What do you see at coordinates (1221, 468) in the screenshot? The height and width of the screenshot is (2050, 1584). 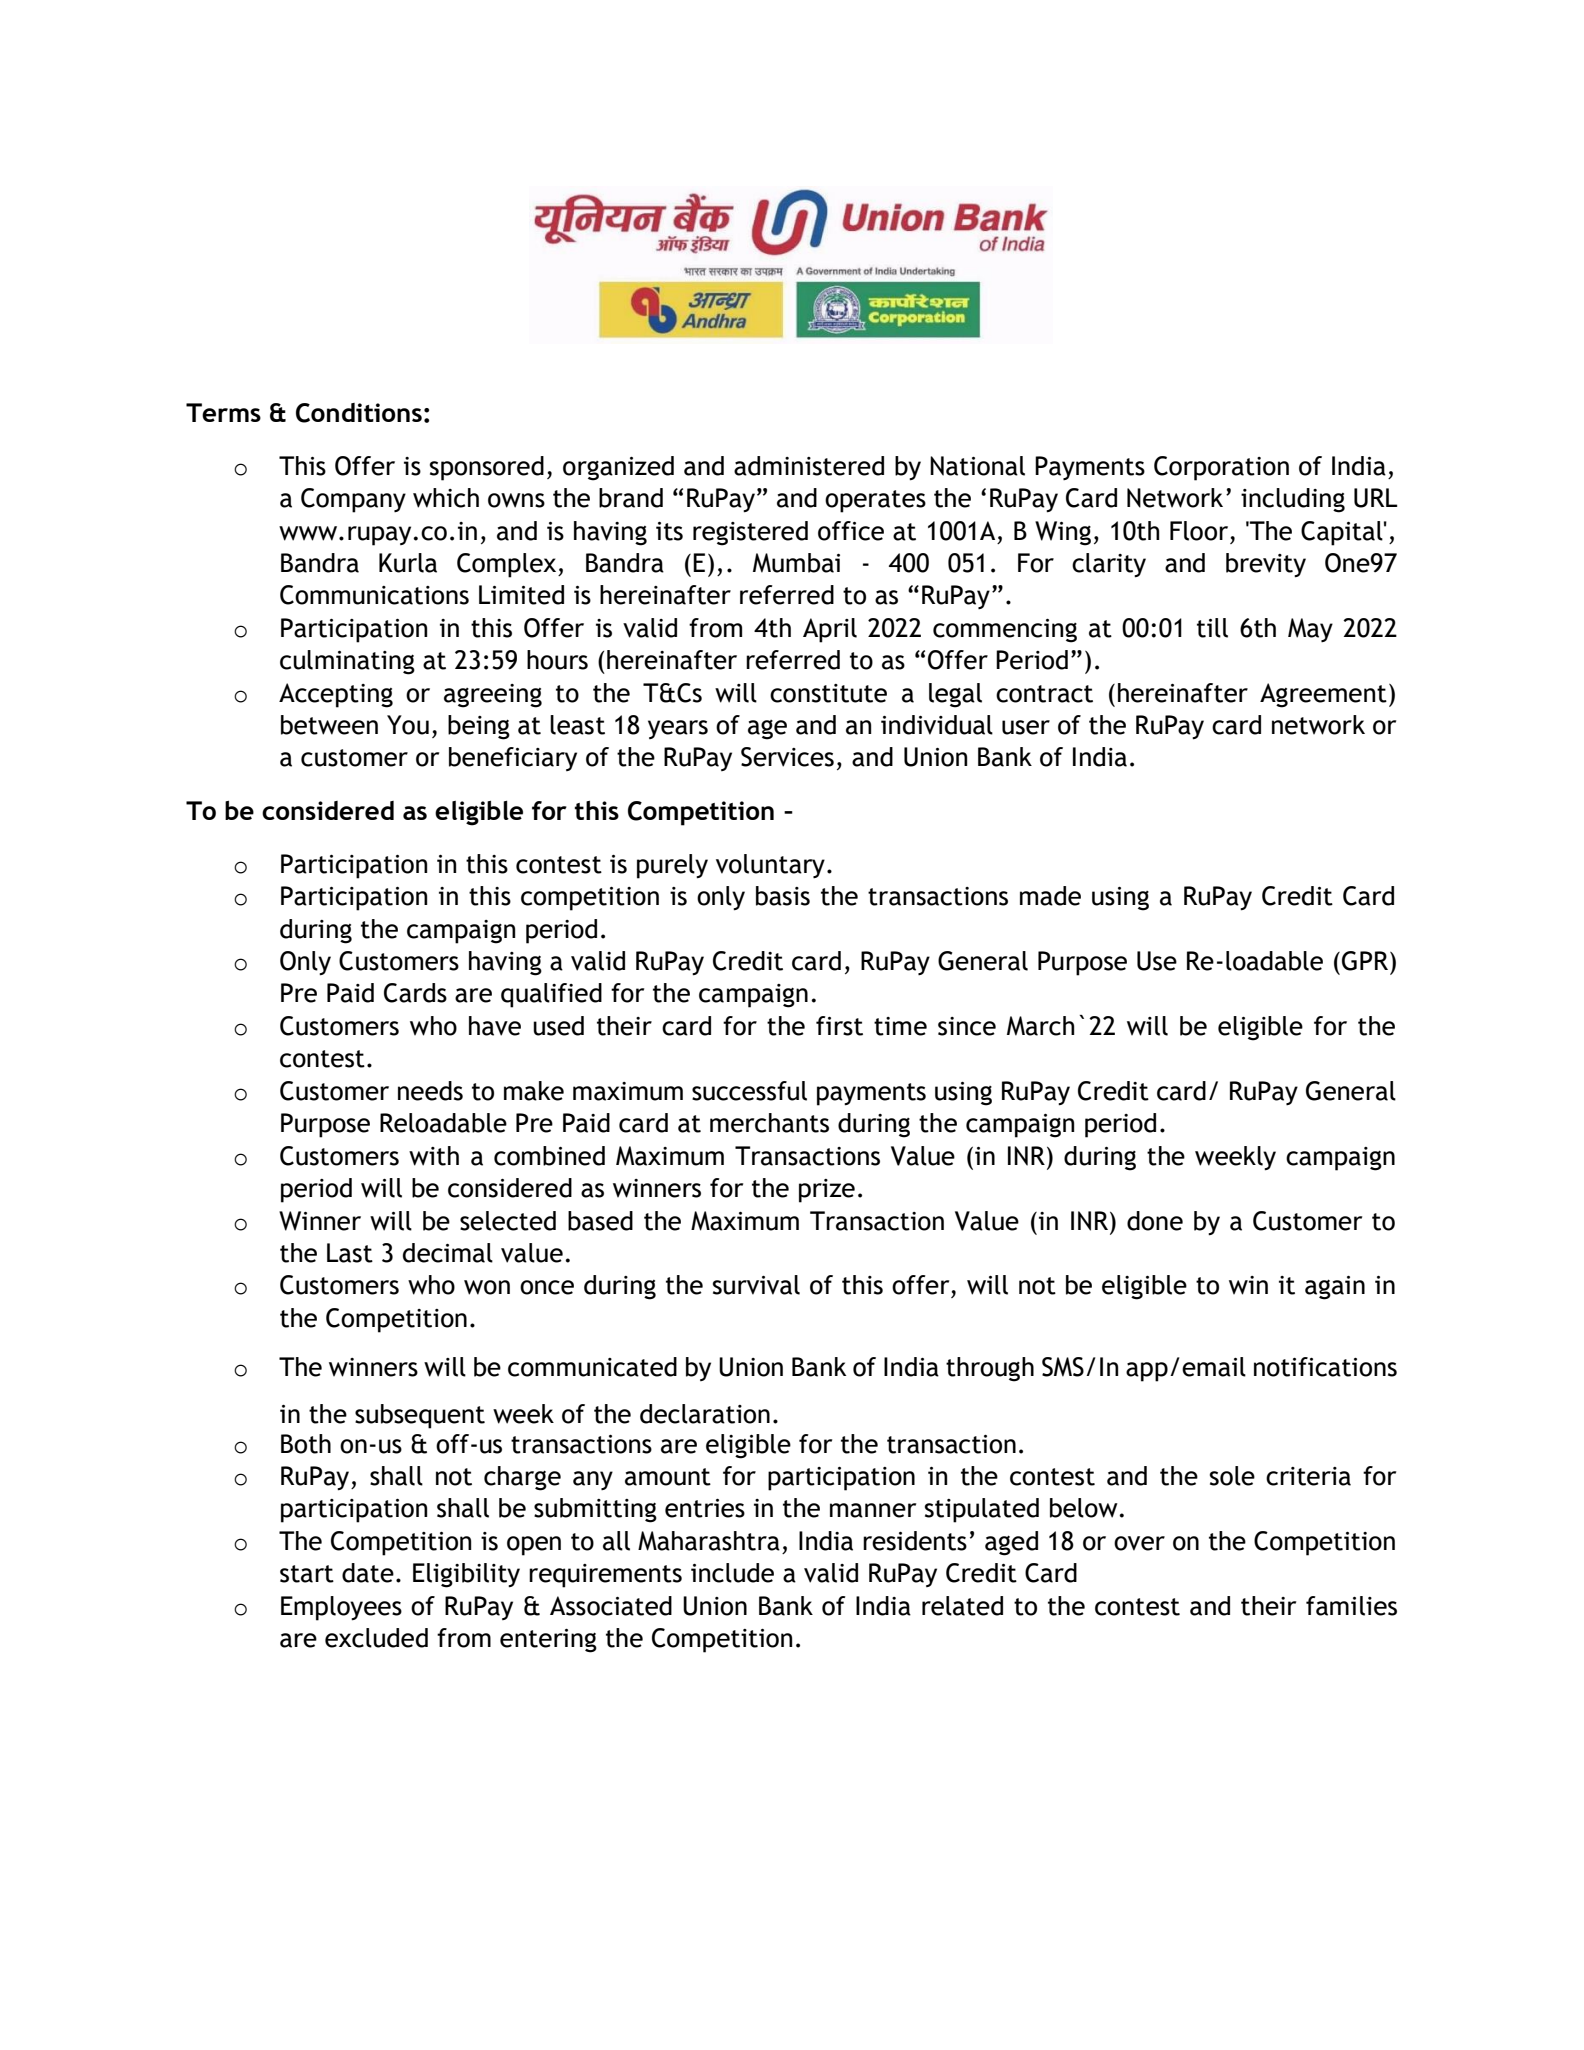 I see `Corporation` at bounding box center [1221, 468].
